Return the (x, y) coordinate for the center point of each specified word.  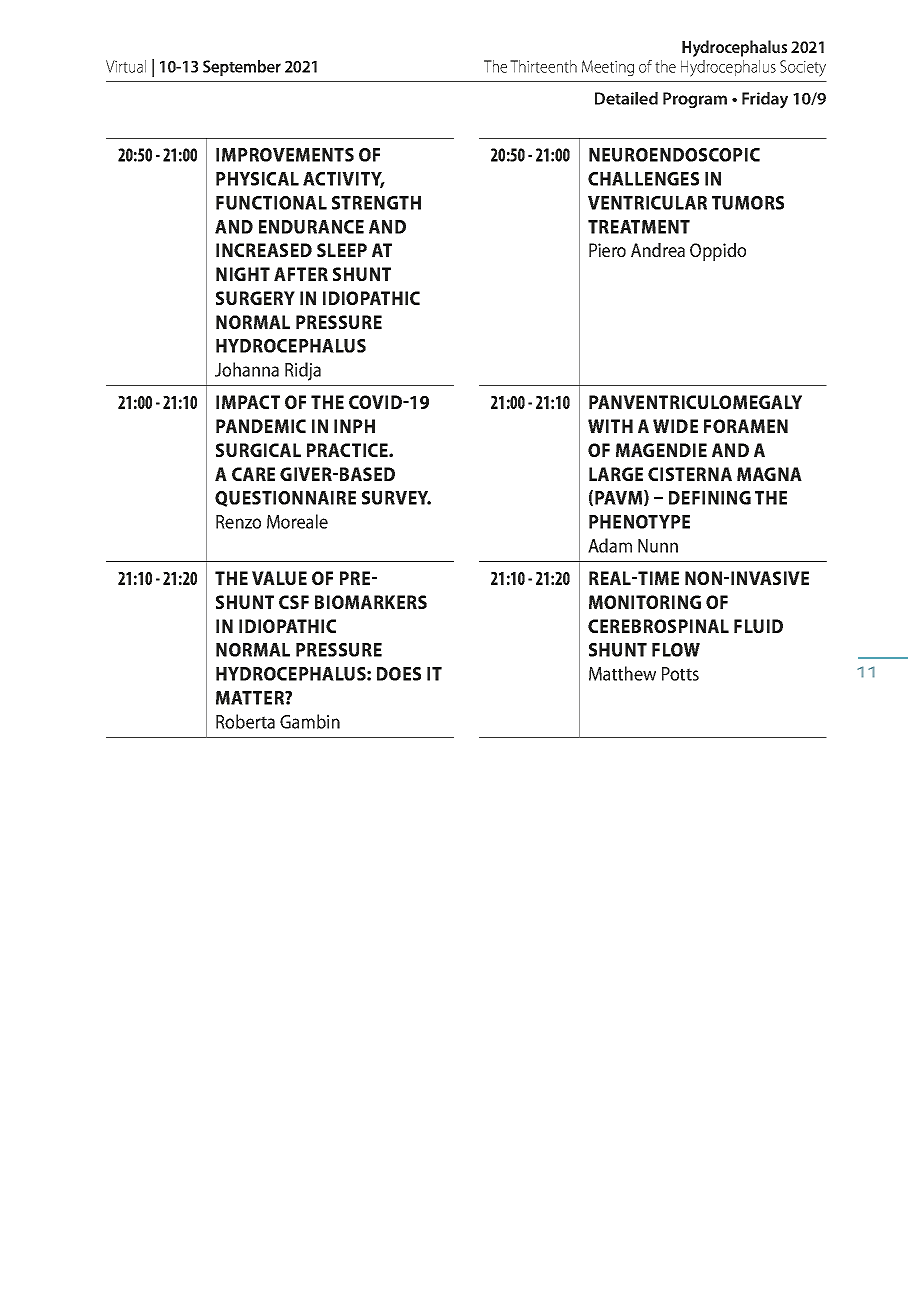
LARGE (616, 474)
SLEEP (342, 250)
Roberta (245, 721)
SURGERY (255, 298)
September (242, 68)
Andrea (658, 250)
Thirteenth (543, 66)
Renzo (238, 522)
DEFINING (710, 498)
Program (695, 100)
